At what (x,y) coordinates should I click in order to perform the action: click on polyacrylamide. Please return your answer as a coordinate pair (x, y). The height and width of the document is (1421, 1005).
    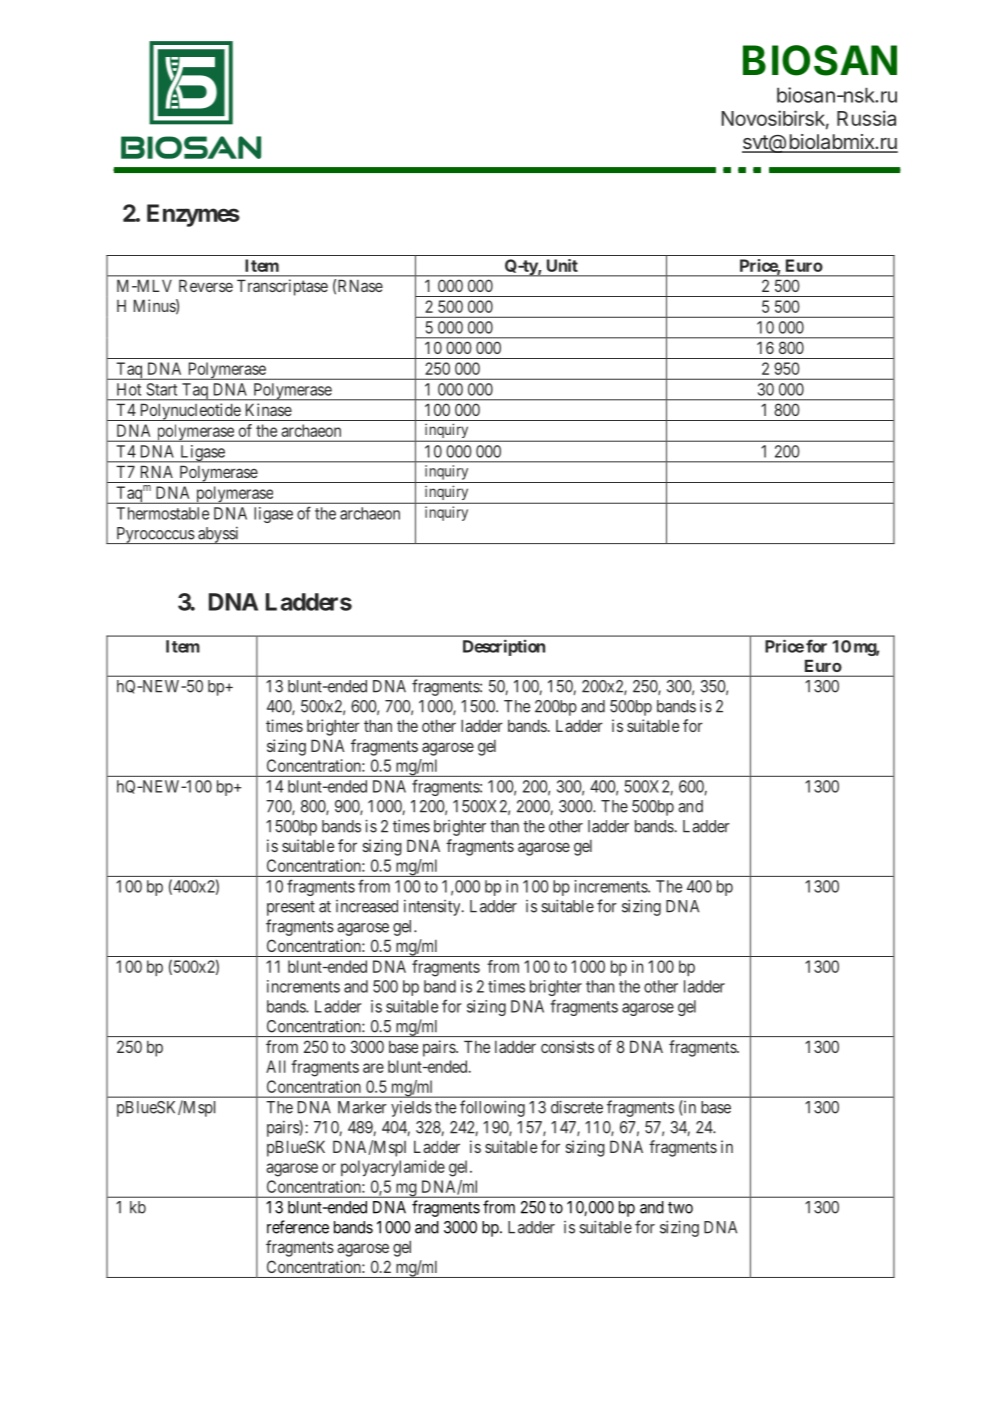
    Looking at the image, I should click on (393, 1168).
